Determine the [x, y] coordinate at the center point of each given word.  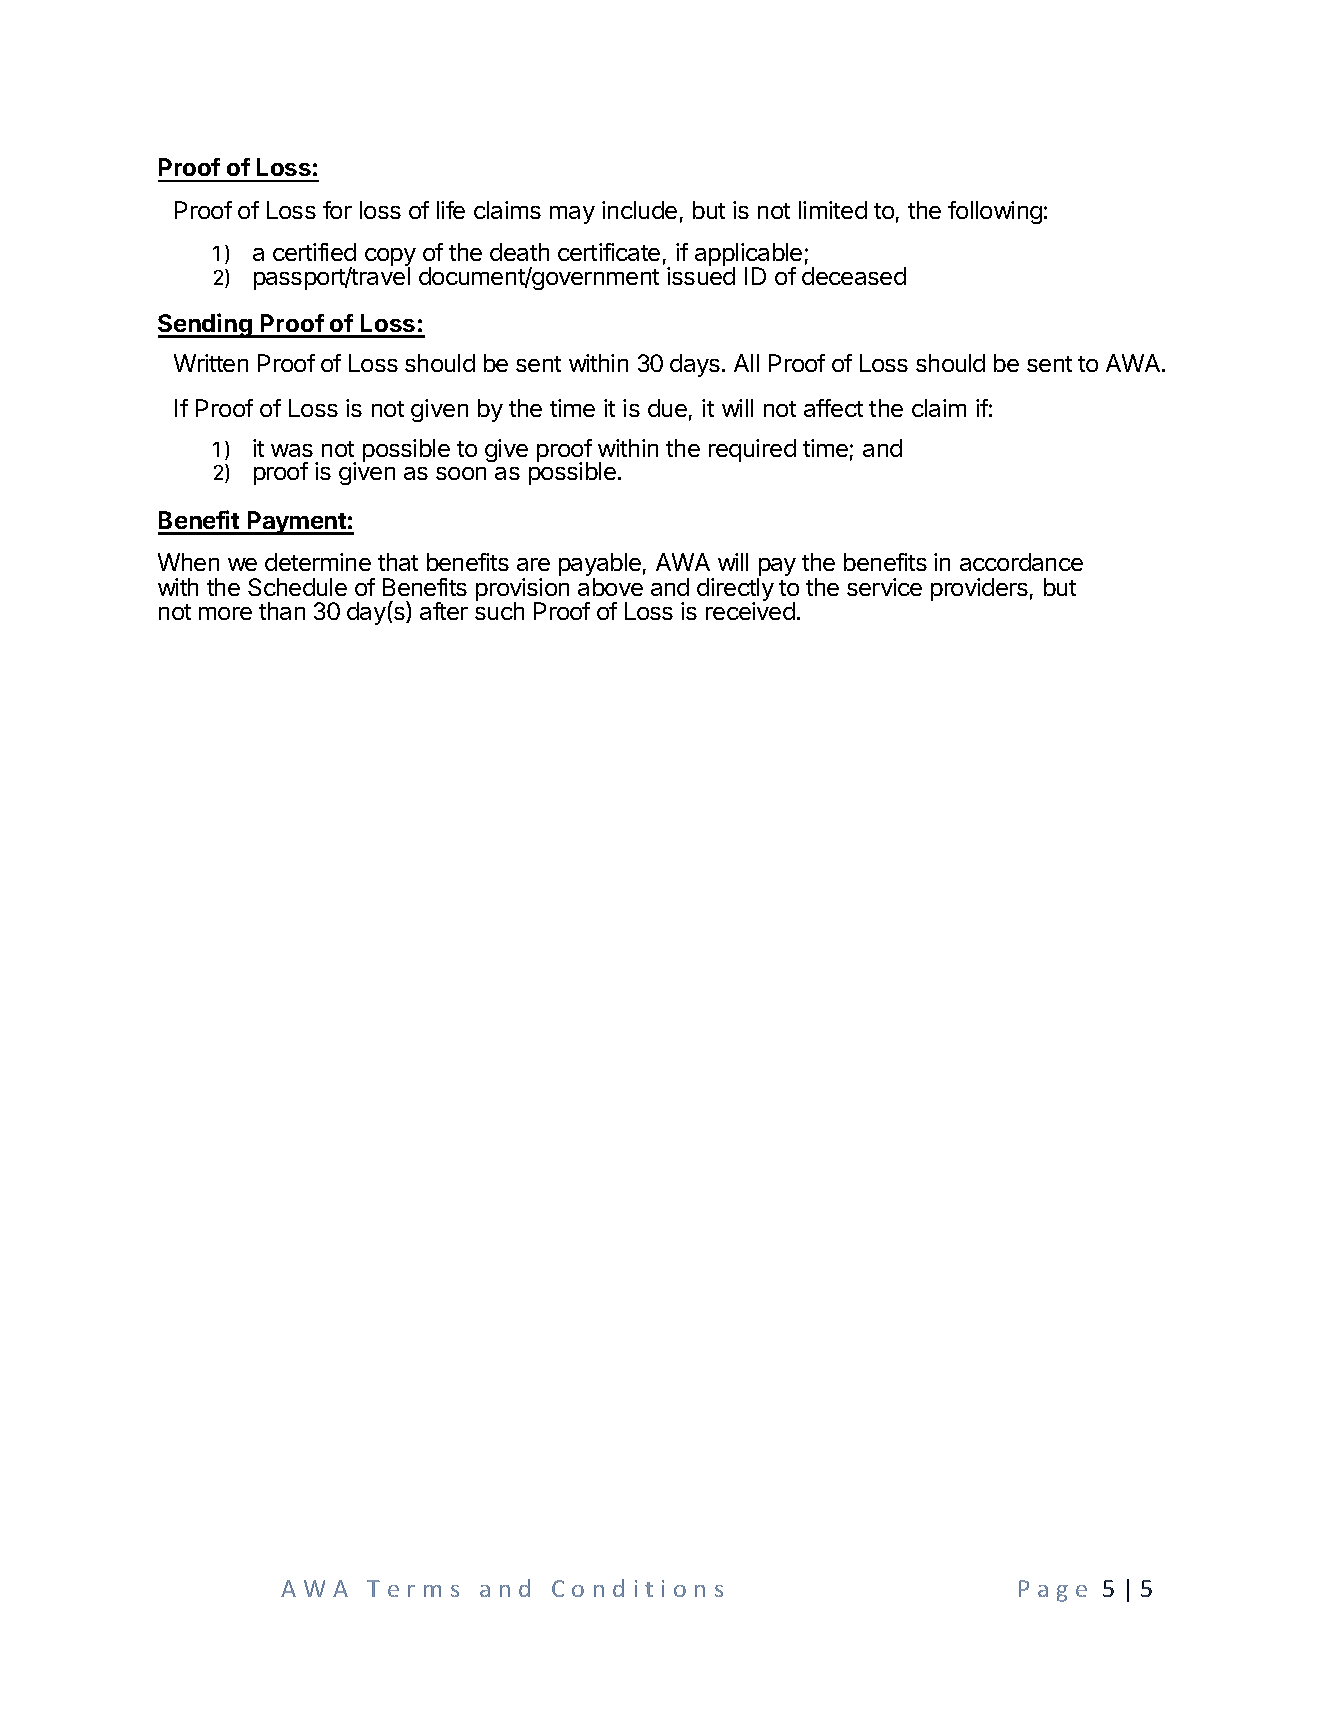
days [695, 365]
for [337, 210]
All [746, 363]
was [292, 450]
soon [461, 473]
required [752, 450]
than [282, 611]
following [995, 212]
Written [211, 363]
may [572, 215]
